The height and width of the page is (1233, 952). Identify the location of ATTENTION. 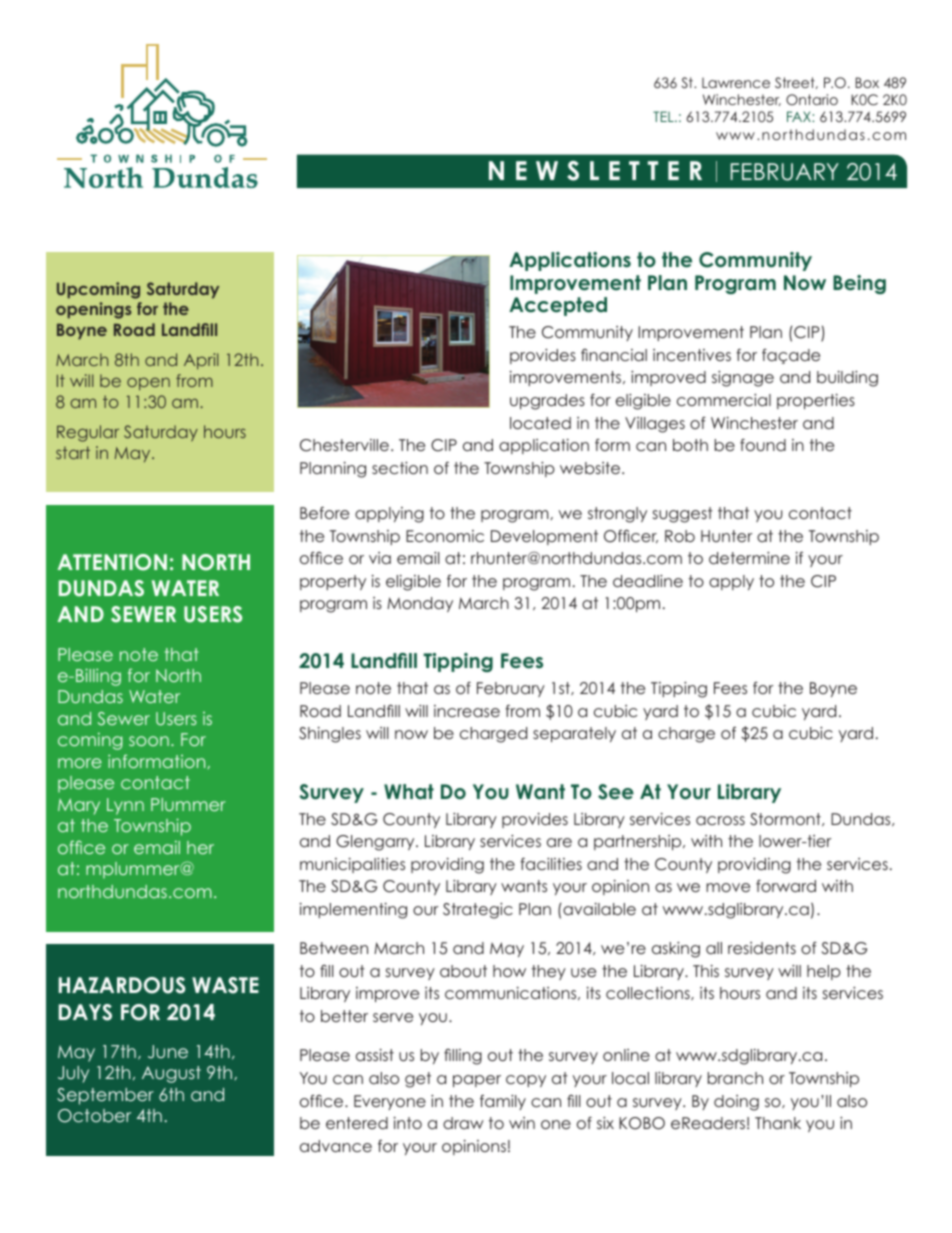
(112, 562).
